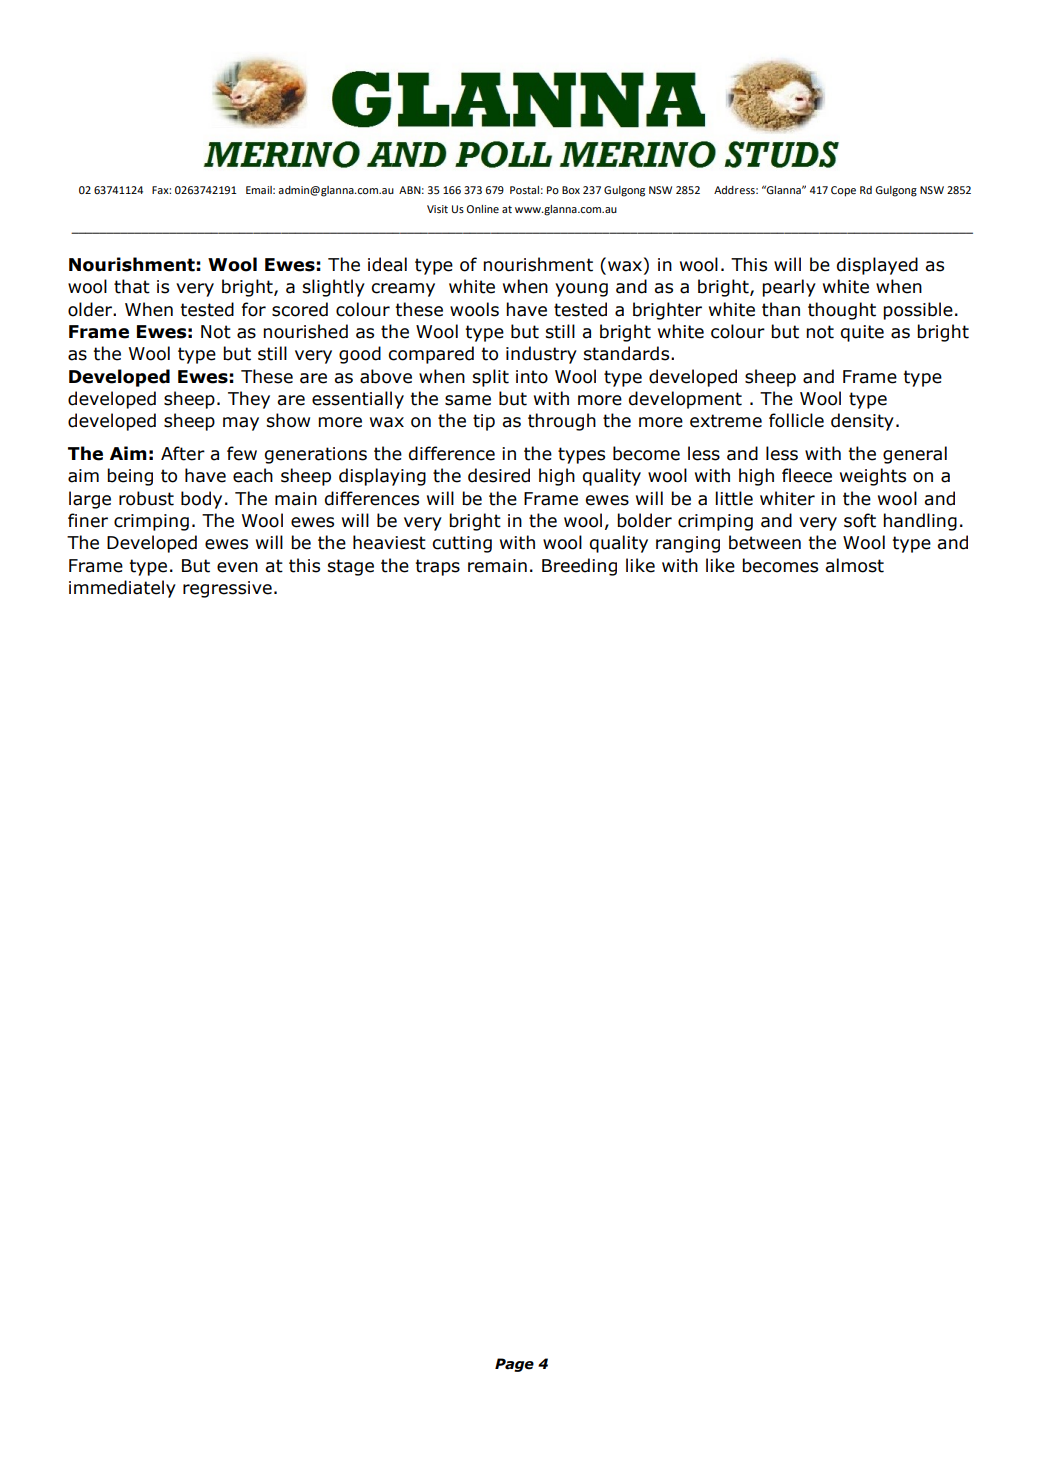 This document has height=1476, width=1044. Describe the element at coordinates (132, 286) in the document. I see `that` at that location.
